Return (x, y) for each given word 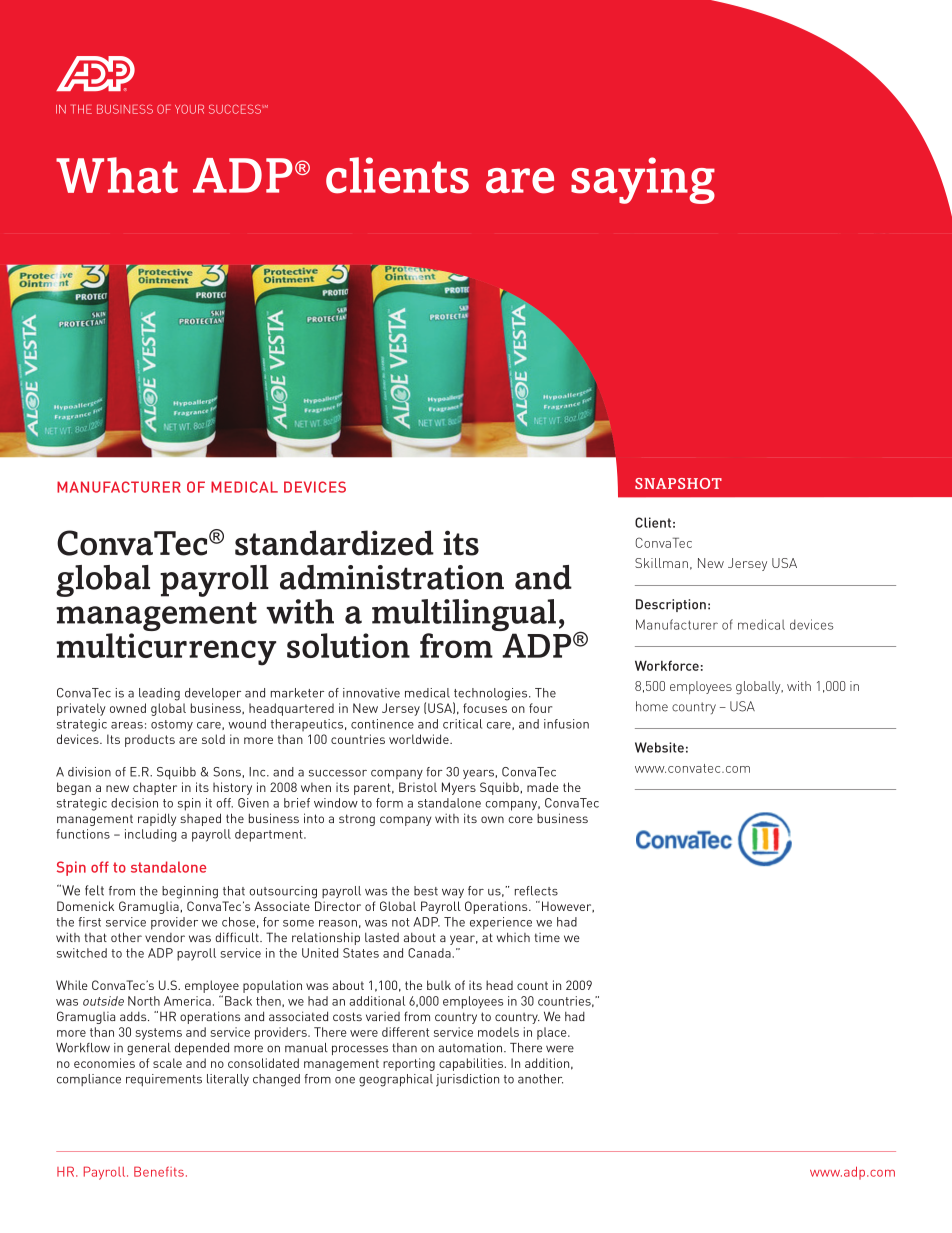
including (151, 835)
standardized (334, 543)
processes (360, 1050)
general (149, 1049)
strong (357, 820)
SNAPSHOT (678, 483)
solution (348, 645)
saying (643, 180)
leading (159, 694)
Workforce (667, 665)
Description (671, 605)
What (117, 175)
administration (392, 577)
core (520, 819)
